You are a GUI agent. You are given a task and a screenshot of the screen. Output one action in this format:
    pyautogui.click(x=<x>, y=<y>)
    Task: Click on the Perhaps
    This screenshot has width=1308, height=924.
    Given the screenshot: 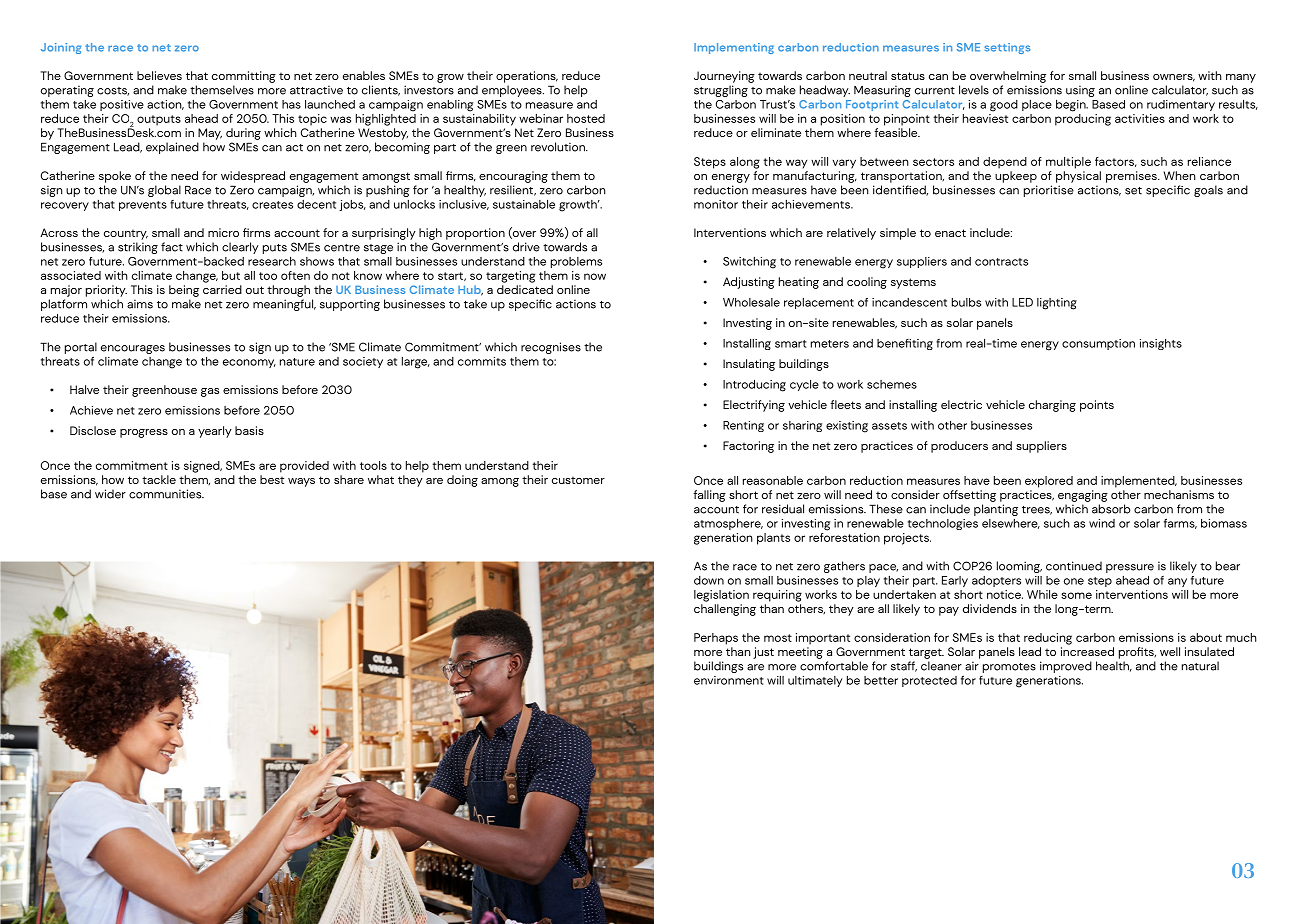 What is the action you would take?
    pyautogui.click(x=716, y=639)
